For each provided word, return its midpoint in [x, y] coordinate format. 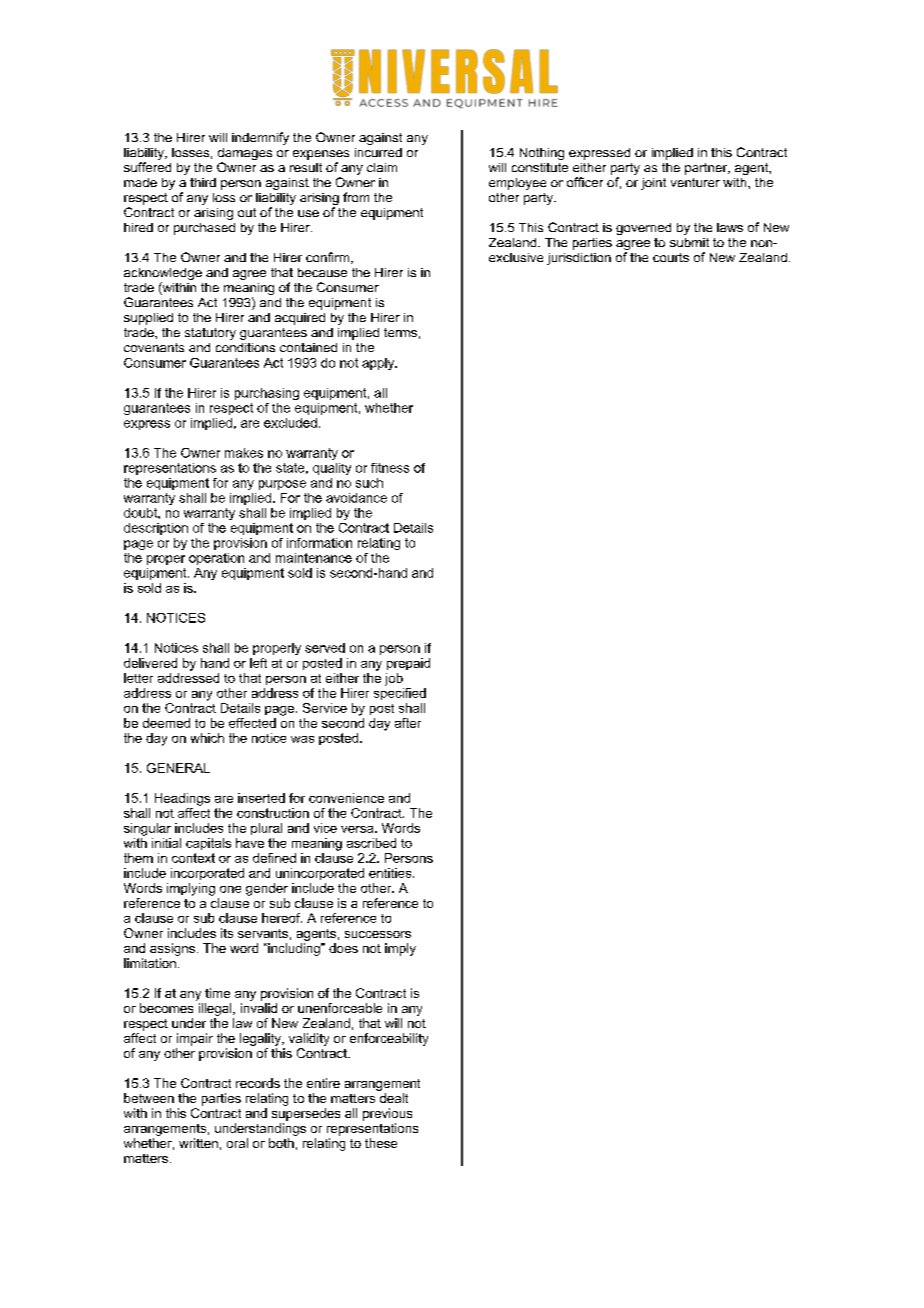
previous [387, 1114]
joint [653, 184]
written [198, 1143]
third [203, 182]
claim [382, 167]
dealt [394, 1098]
